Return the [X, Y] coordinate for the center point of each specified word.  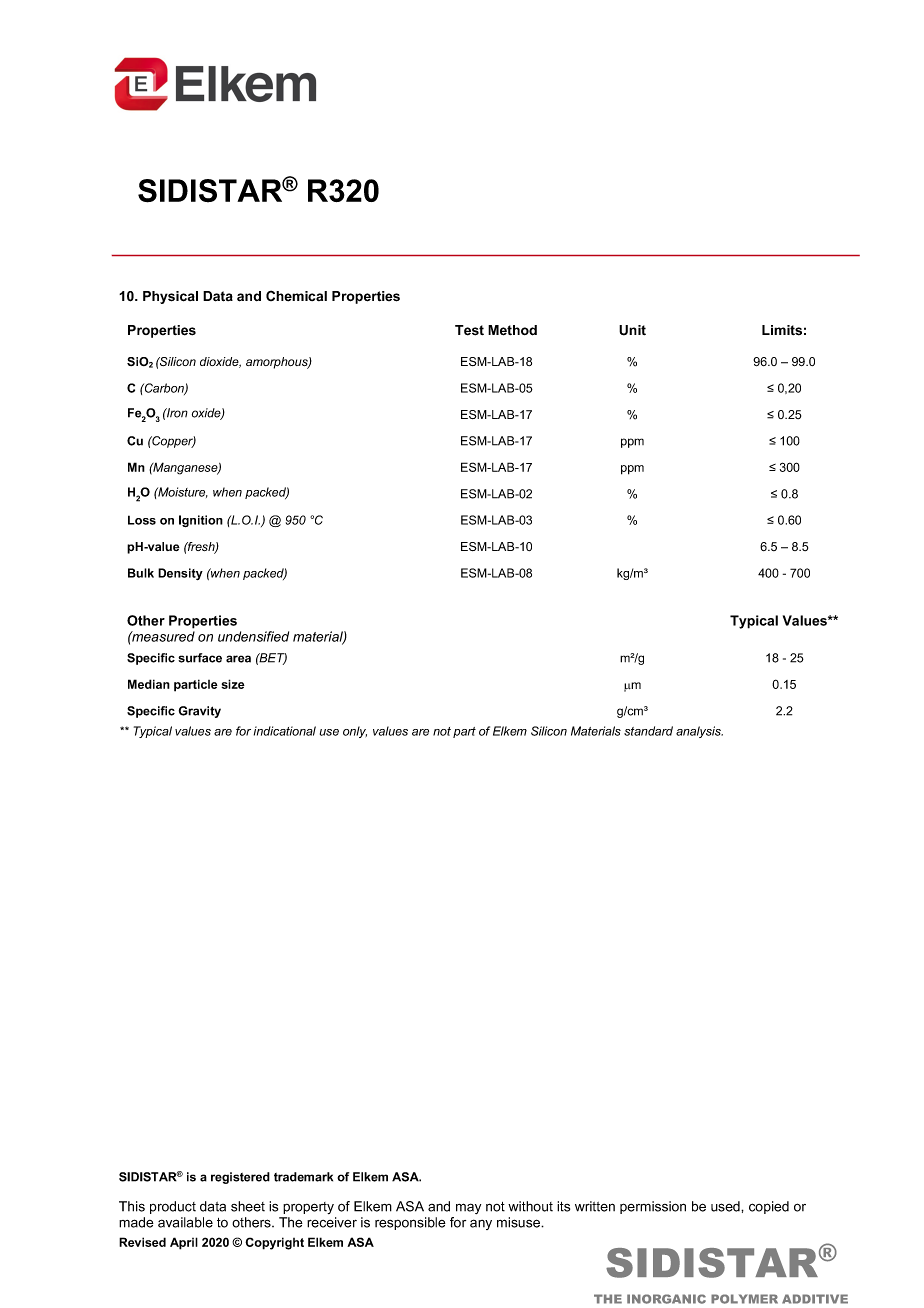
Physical [170, 297]
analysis [699, 732]
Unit [632, 330]
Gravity [200, 712]
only [355, 732]
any [481, 1224]
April [184, 1243]
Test [469, 330]
